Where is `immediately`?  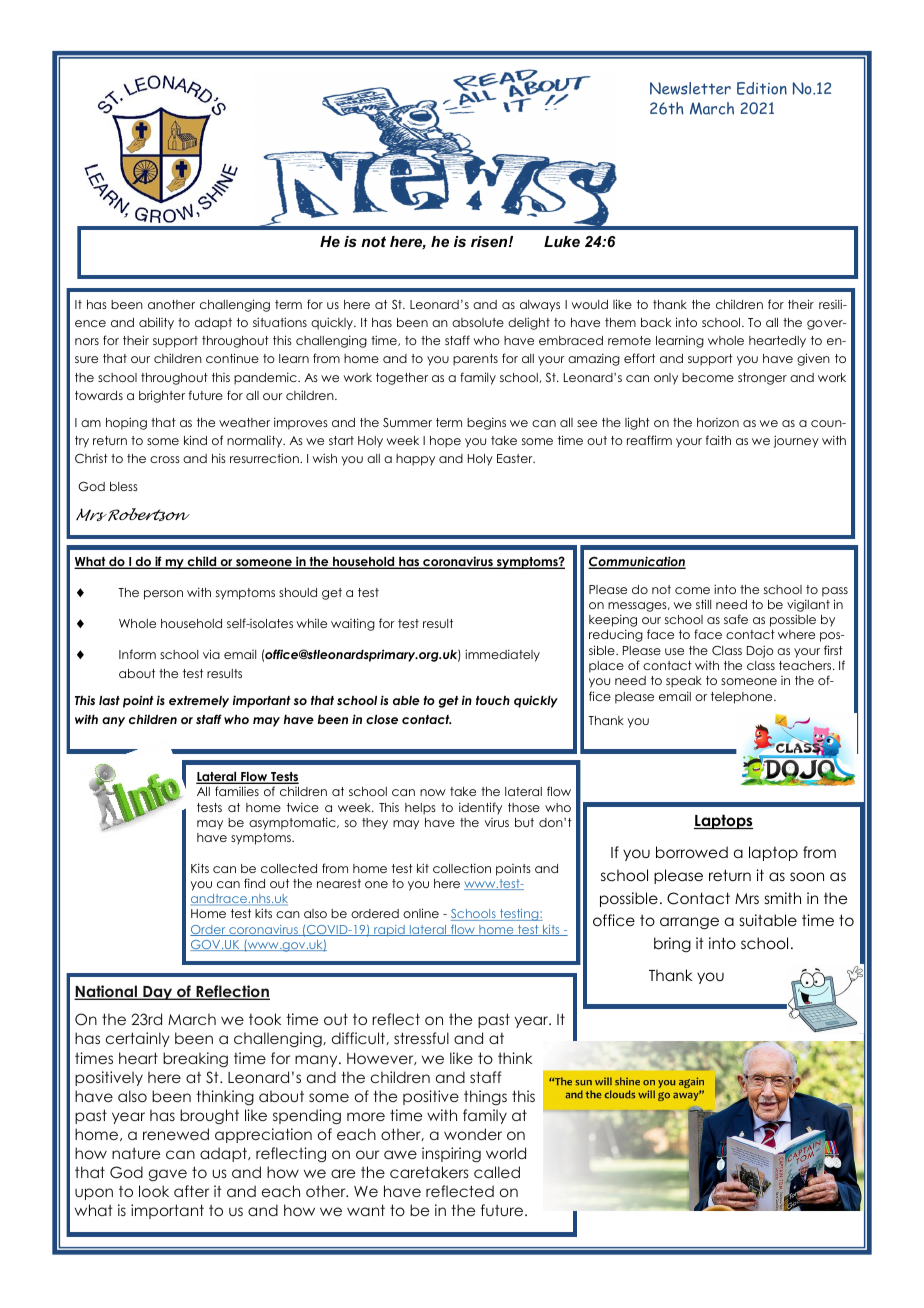
immediately is located at coordinates (502, 655).
